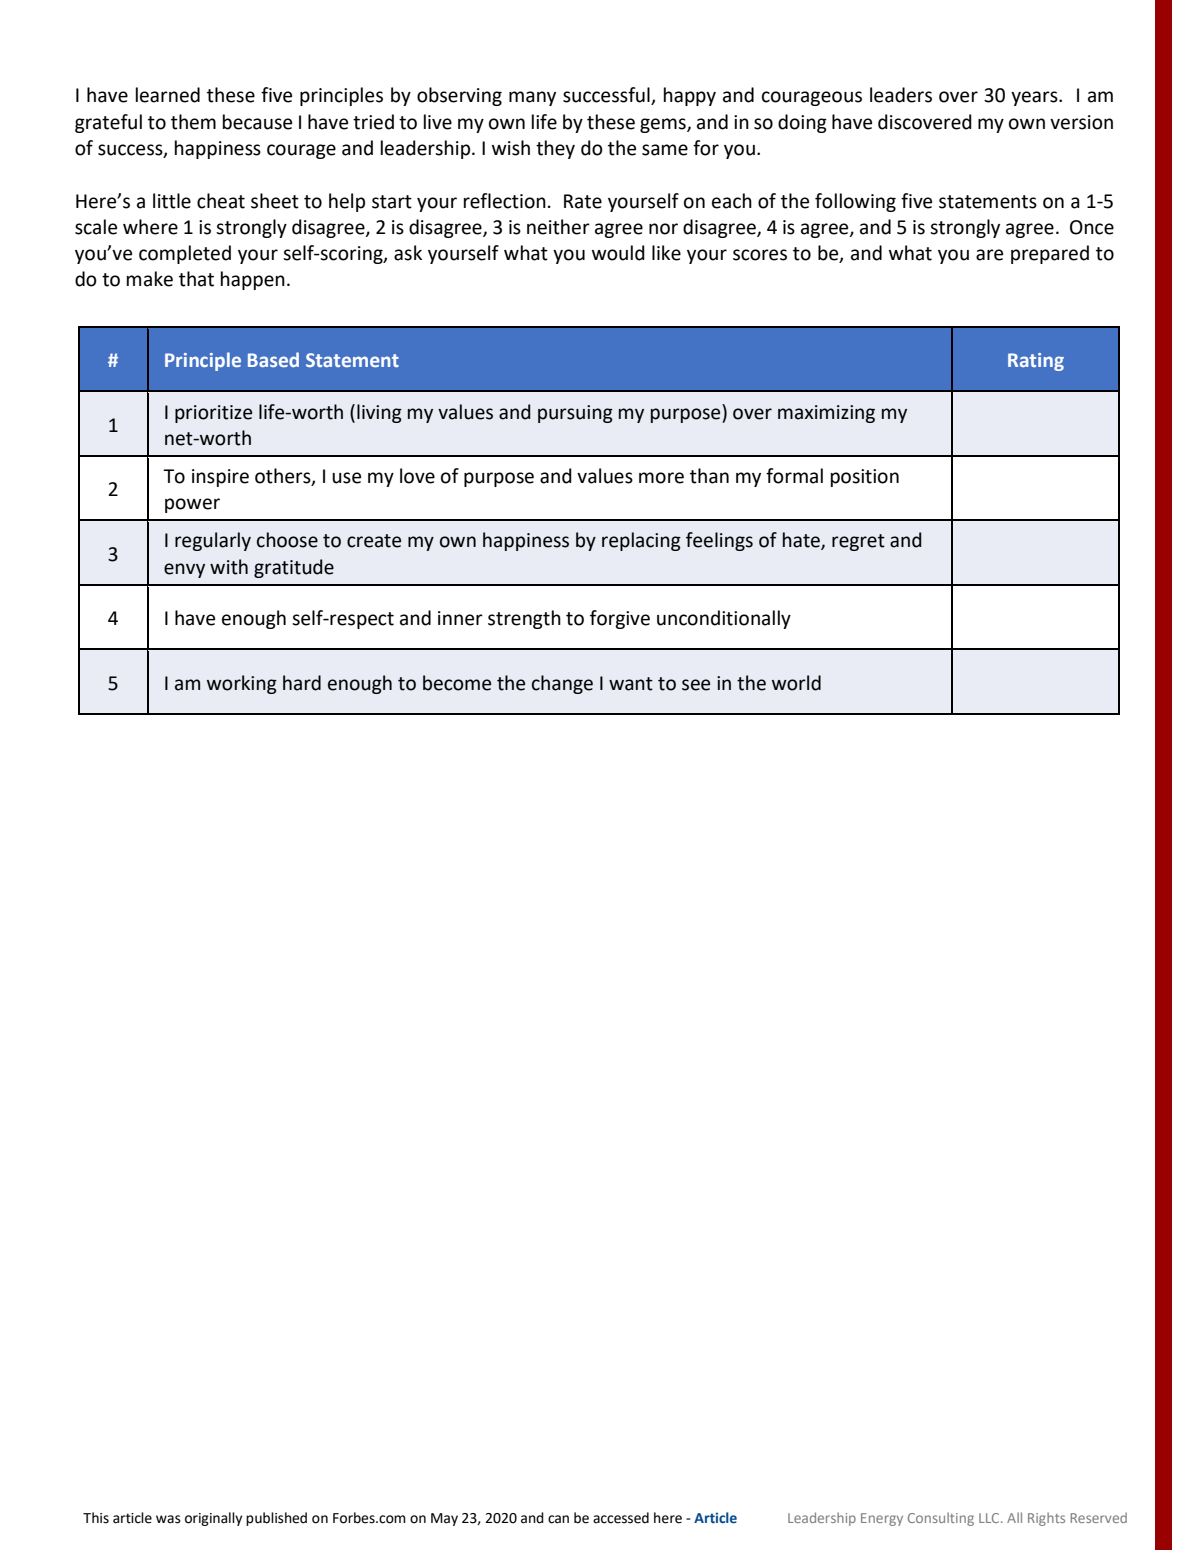  I want to click on they, so click(555, 149).
